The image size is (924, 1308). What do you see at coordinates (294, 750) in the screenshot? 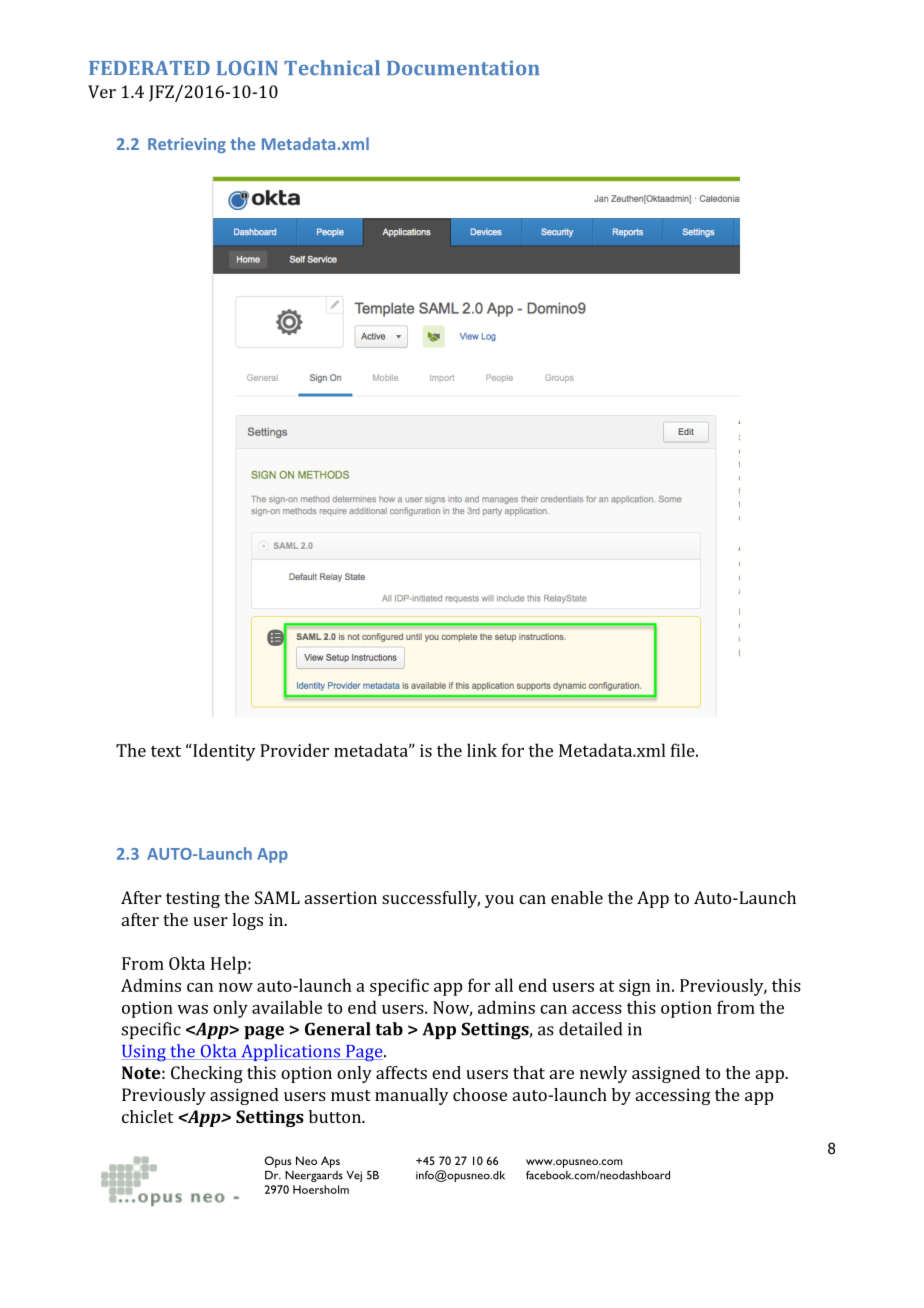
I see `Provider` at bounding box center [294, 750].
